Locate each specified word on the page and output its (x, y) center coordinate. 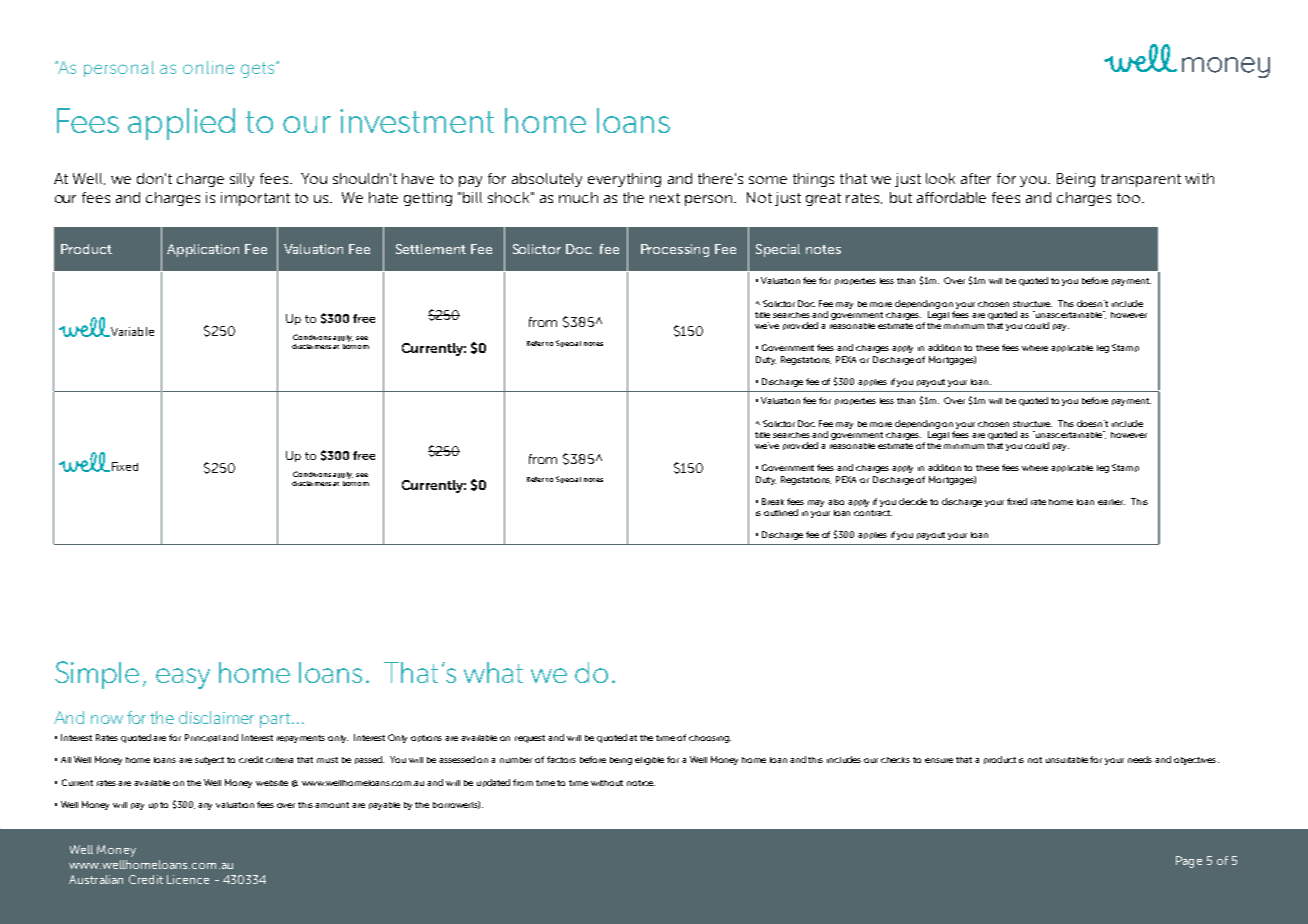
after (976, 178)
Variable (131, 332)
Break (773, 501)
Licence (188, 879)
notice (641, 783)
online (208, 67)
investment (417, 121)
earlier (1111, 502)
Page (1189, 862)
